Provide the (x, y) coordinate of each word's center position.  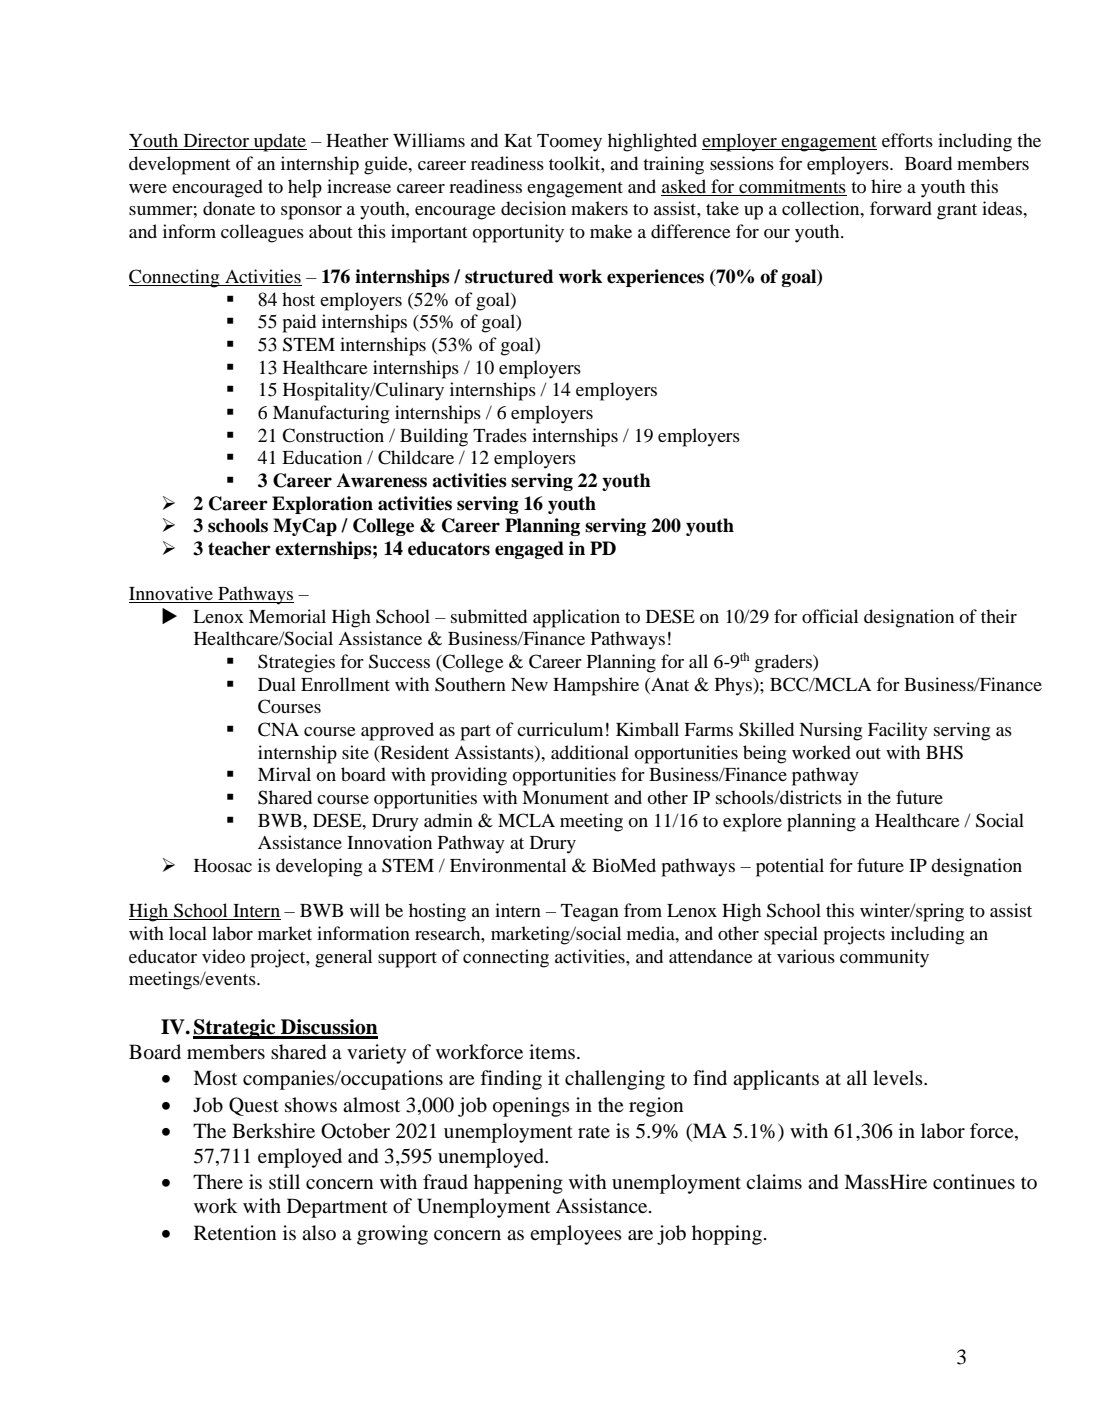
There (218, 1181)
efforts (907, 140)
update (279, 142)
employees (576, 1235)
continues (974, 1182)
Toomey (569, 143)
